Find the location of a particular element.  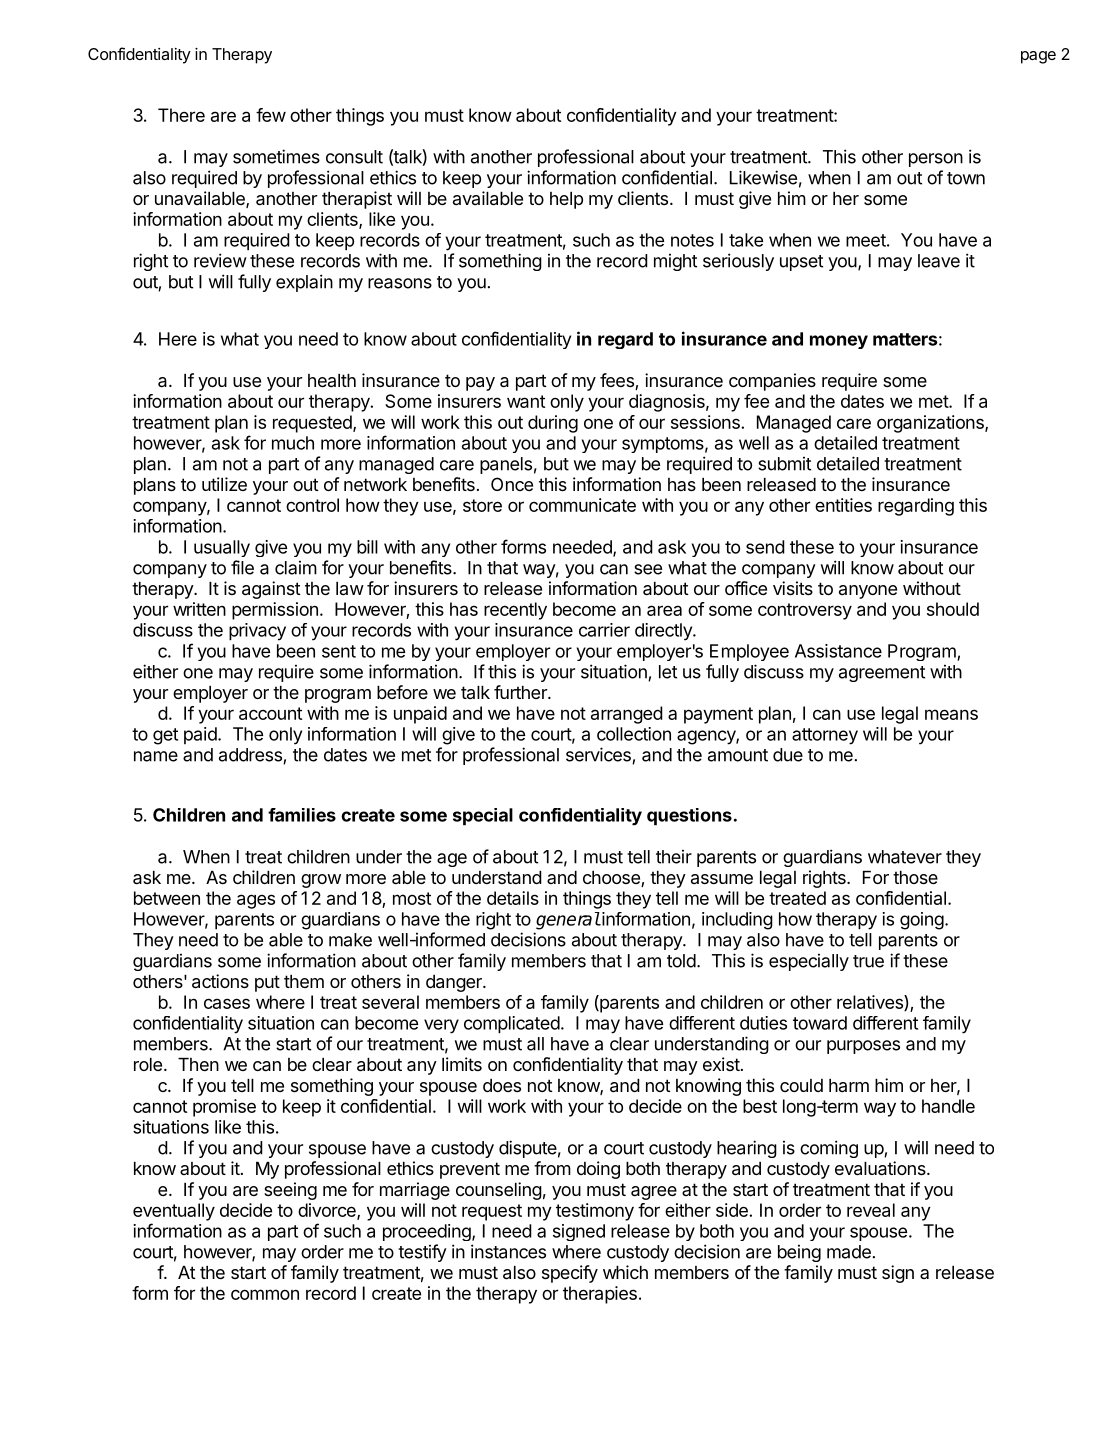

common is located at coordinates (265, 1294).
